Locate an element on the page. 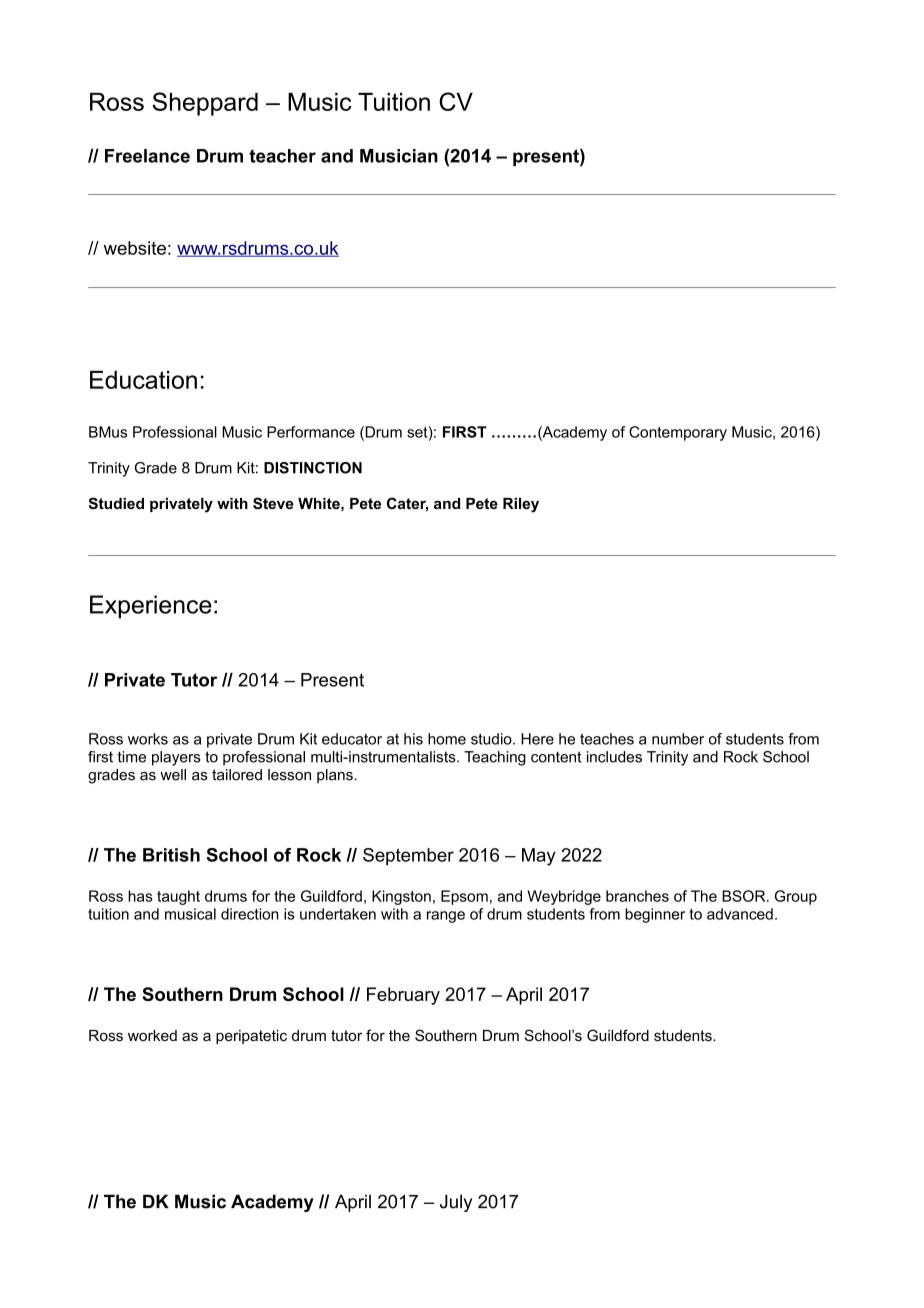  number is located at coordinates (678, 739).
